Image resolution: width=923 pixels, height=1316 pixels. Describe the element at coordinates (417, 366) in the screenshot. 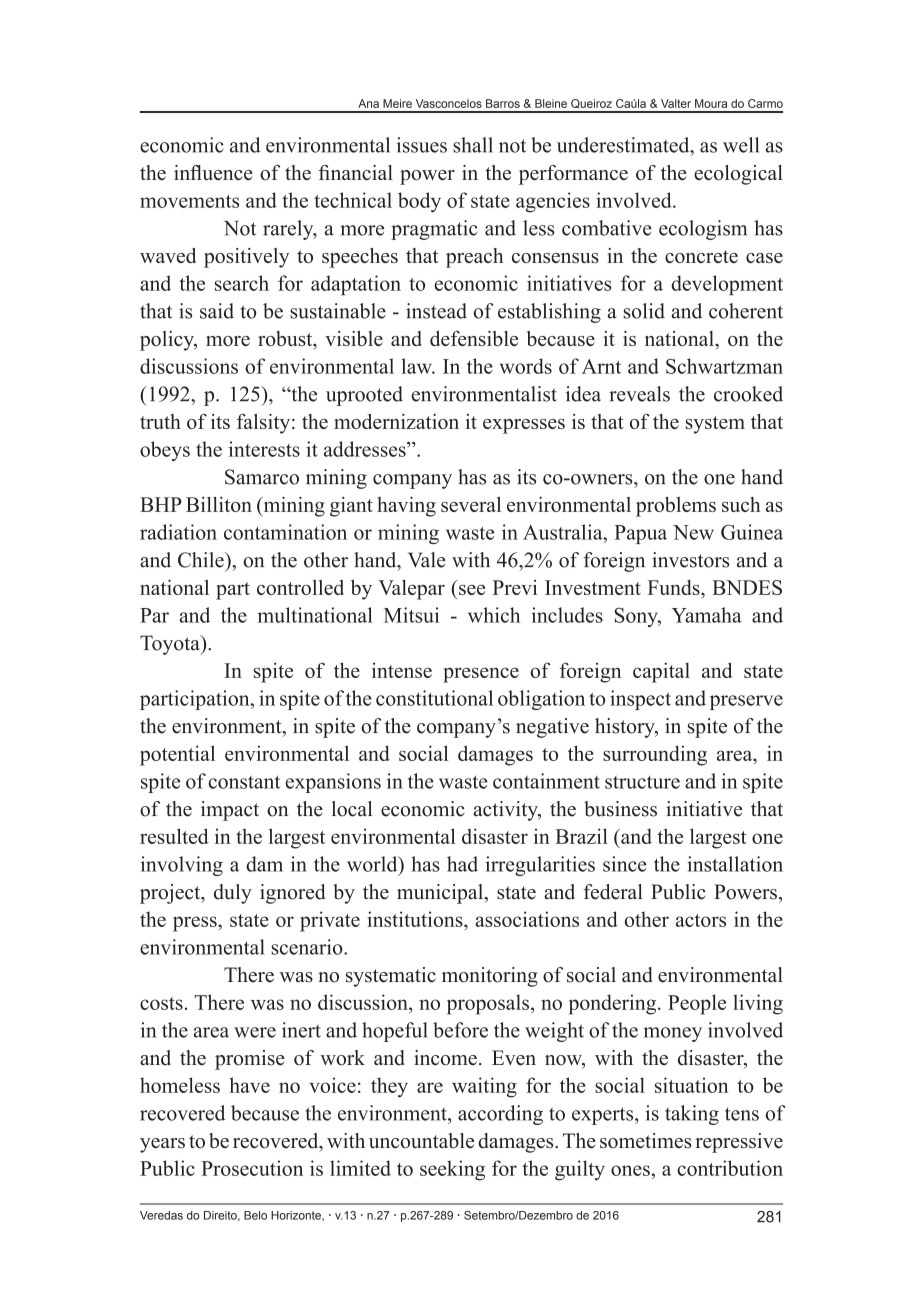

I see `law` at that location.
